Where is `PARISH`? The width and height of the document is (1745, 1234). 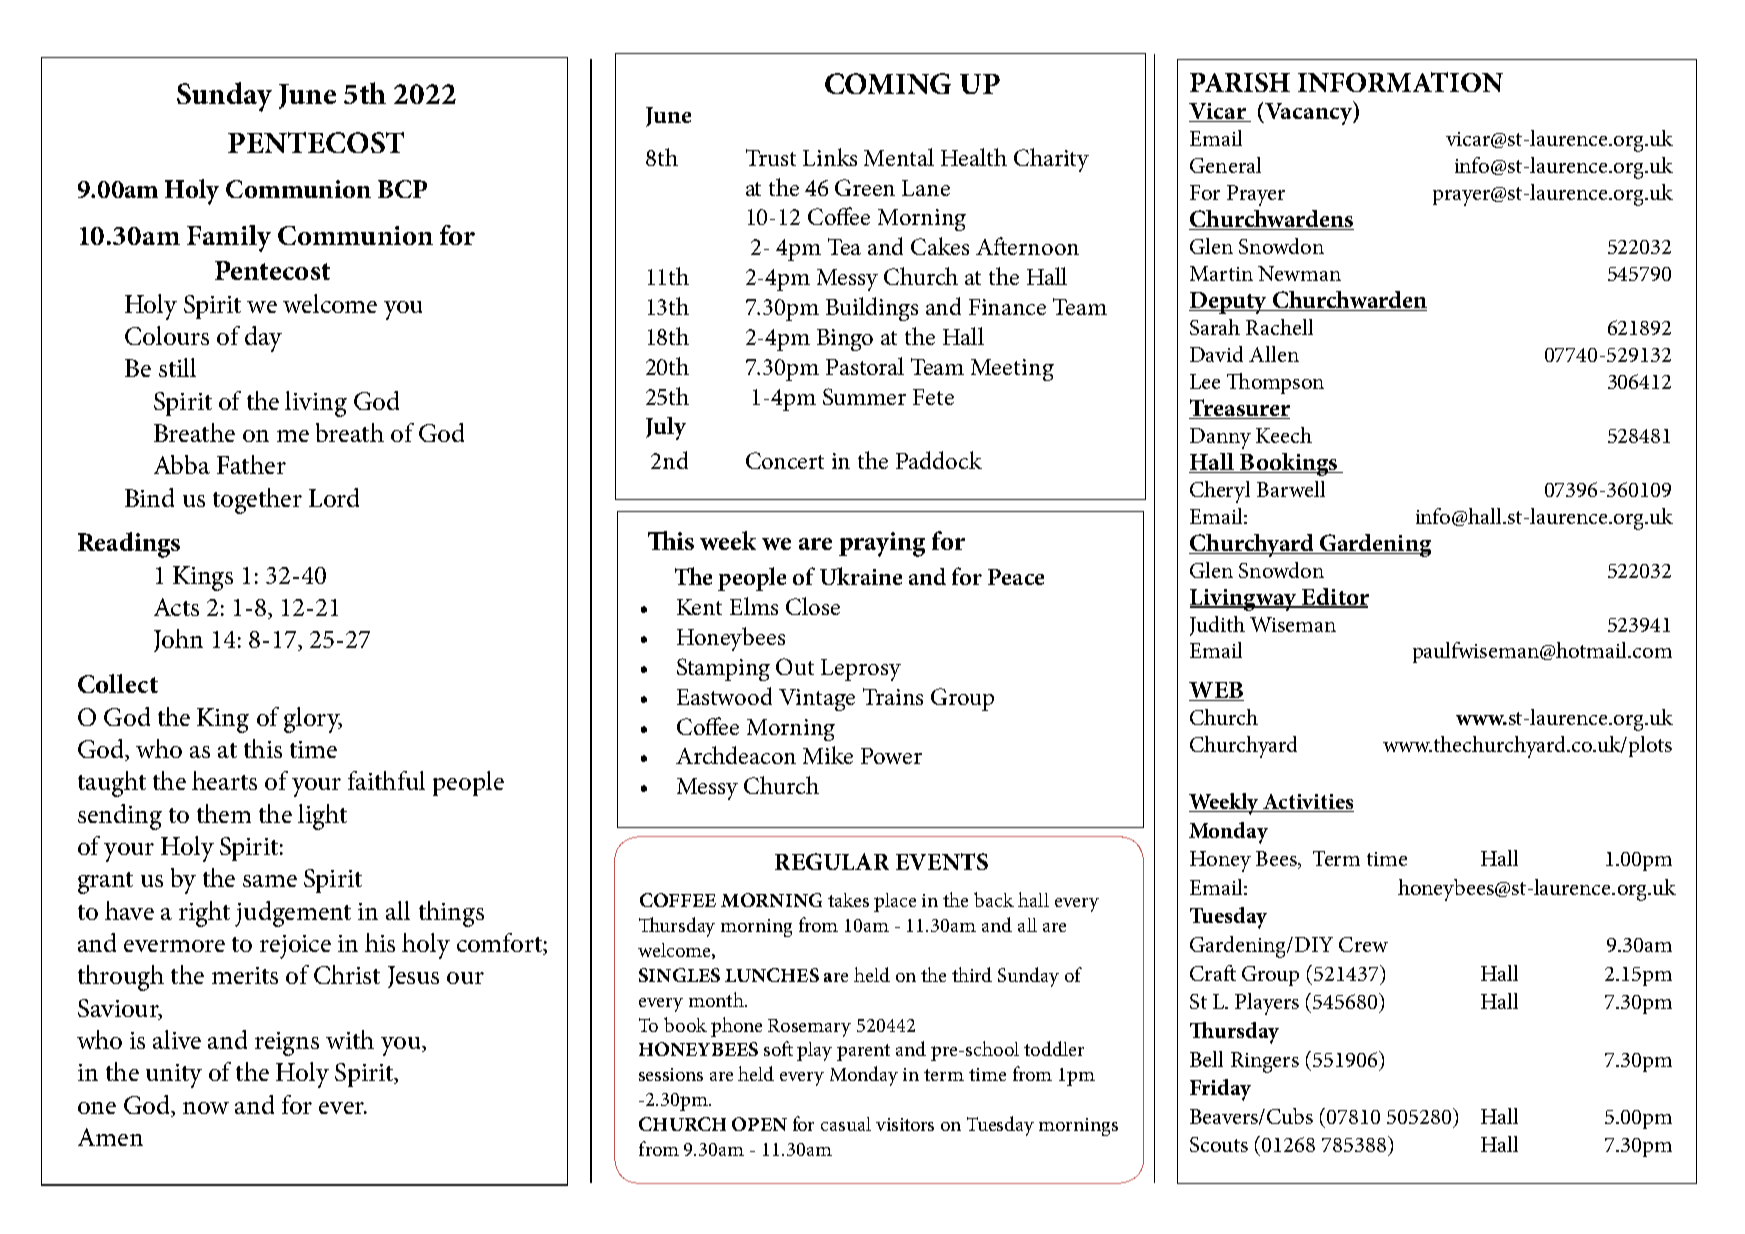 PARISH is located at coordinates (1240, 82).
